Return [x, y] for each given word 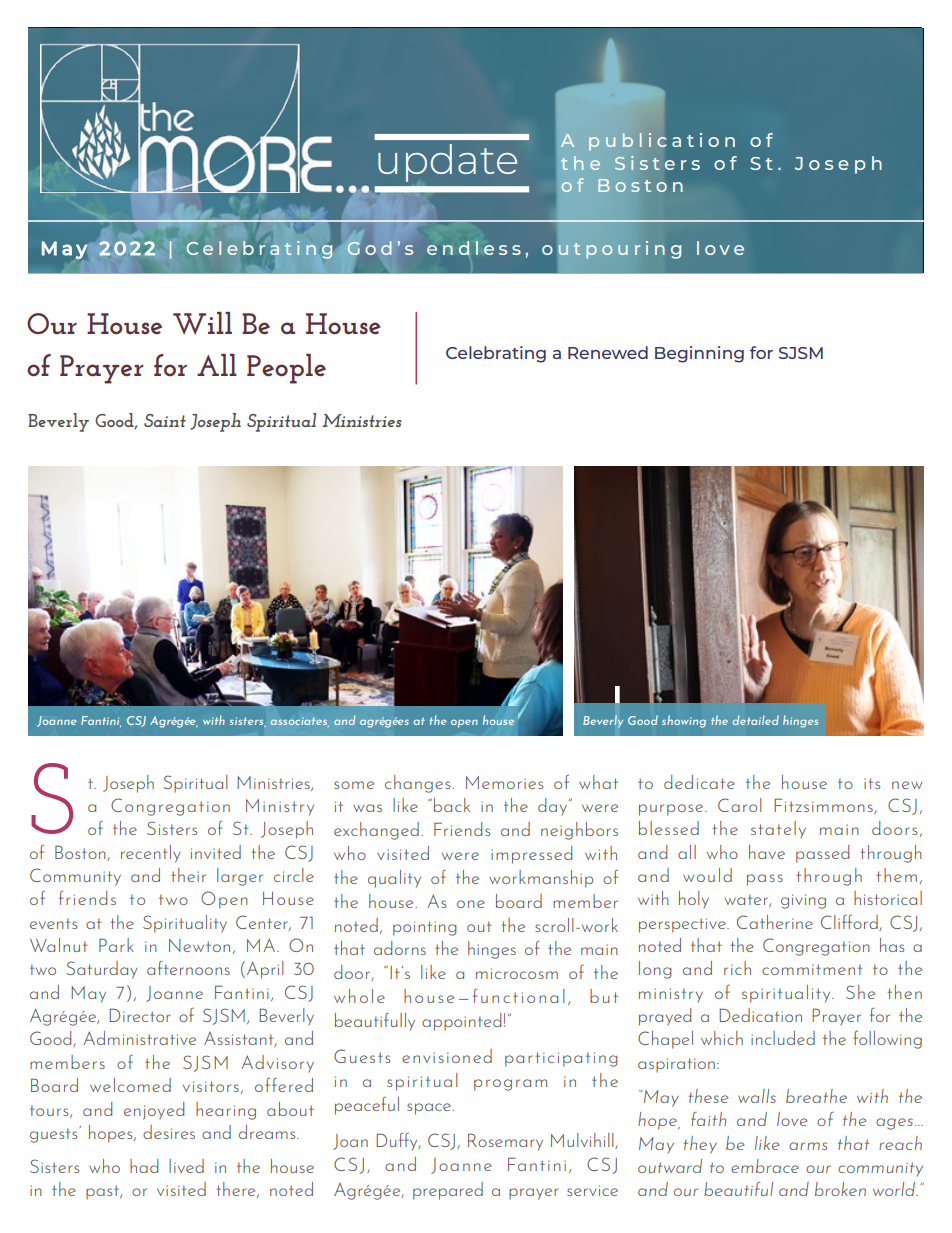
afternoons [188, 968]
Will [202, 323]
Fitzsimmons [824, 806]
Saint [165, 420]
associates [300, 722]
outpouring [611, 250]
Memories [504, 782]
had [144, 1166]
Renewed [608, 352]
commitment [812, 969]
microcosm [517, 973]
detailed [755, 720]
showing [684, 721]
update [447, 163]
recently [151, 854]
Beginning [699, 354]
